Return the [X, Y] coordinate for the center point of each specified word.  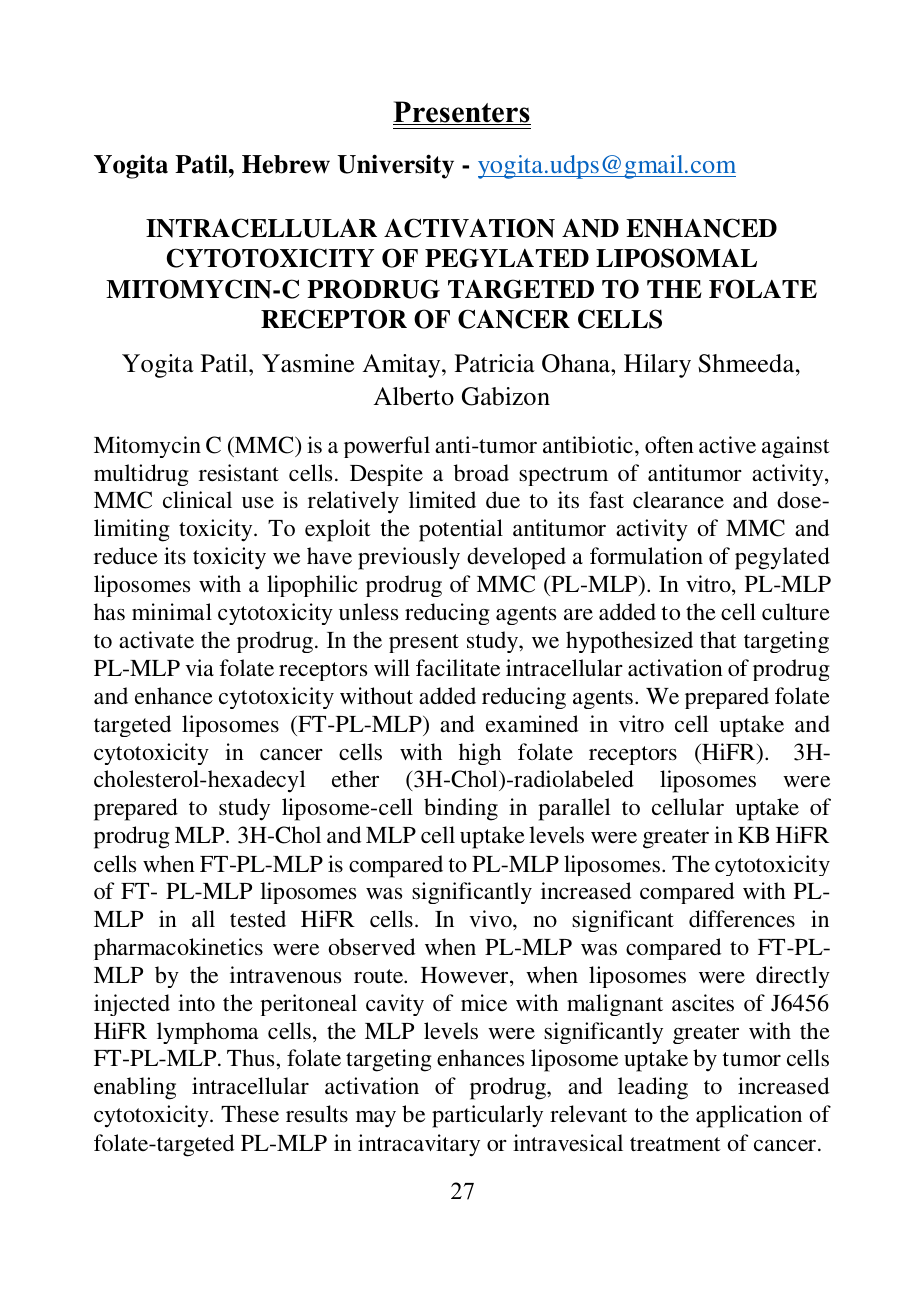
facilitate [458, 667]
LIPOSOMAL [676, 258]
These [250, 1113]
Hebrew [286, 164]
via [199, 667]
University [395, 166]
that [718, 639]
